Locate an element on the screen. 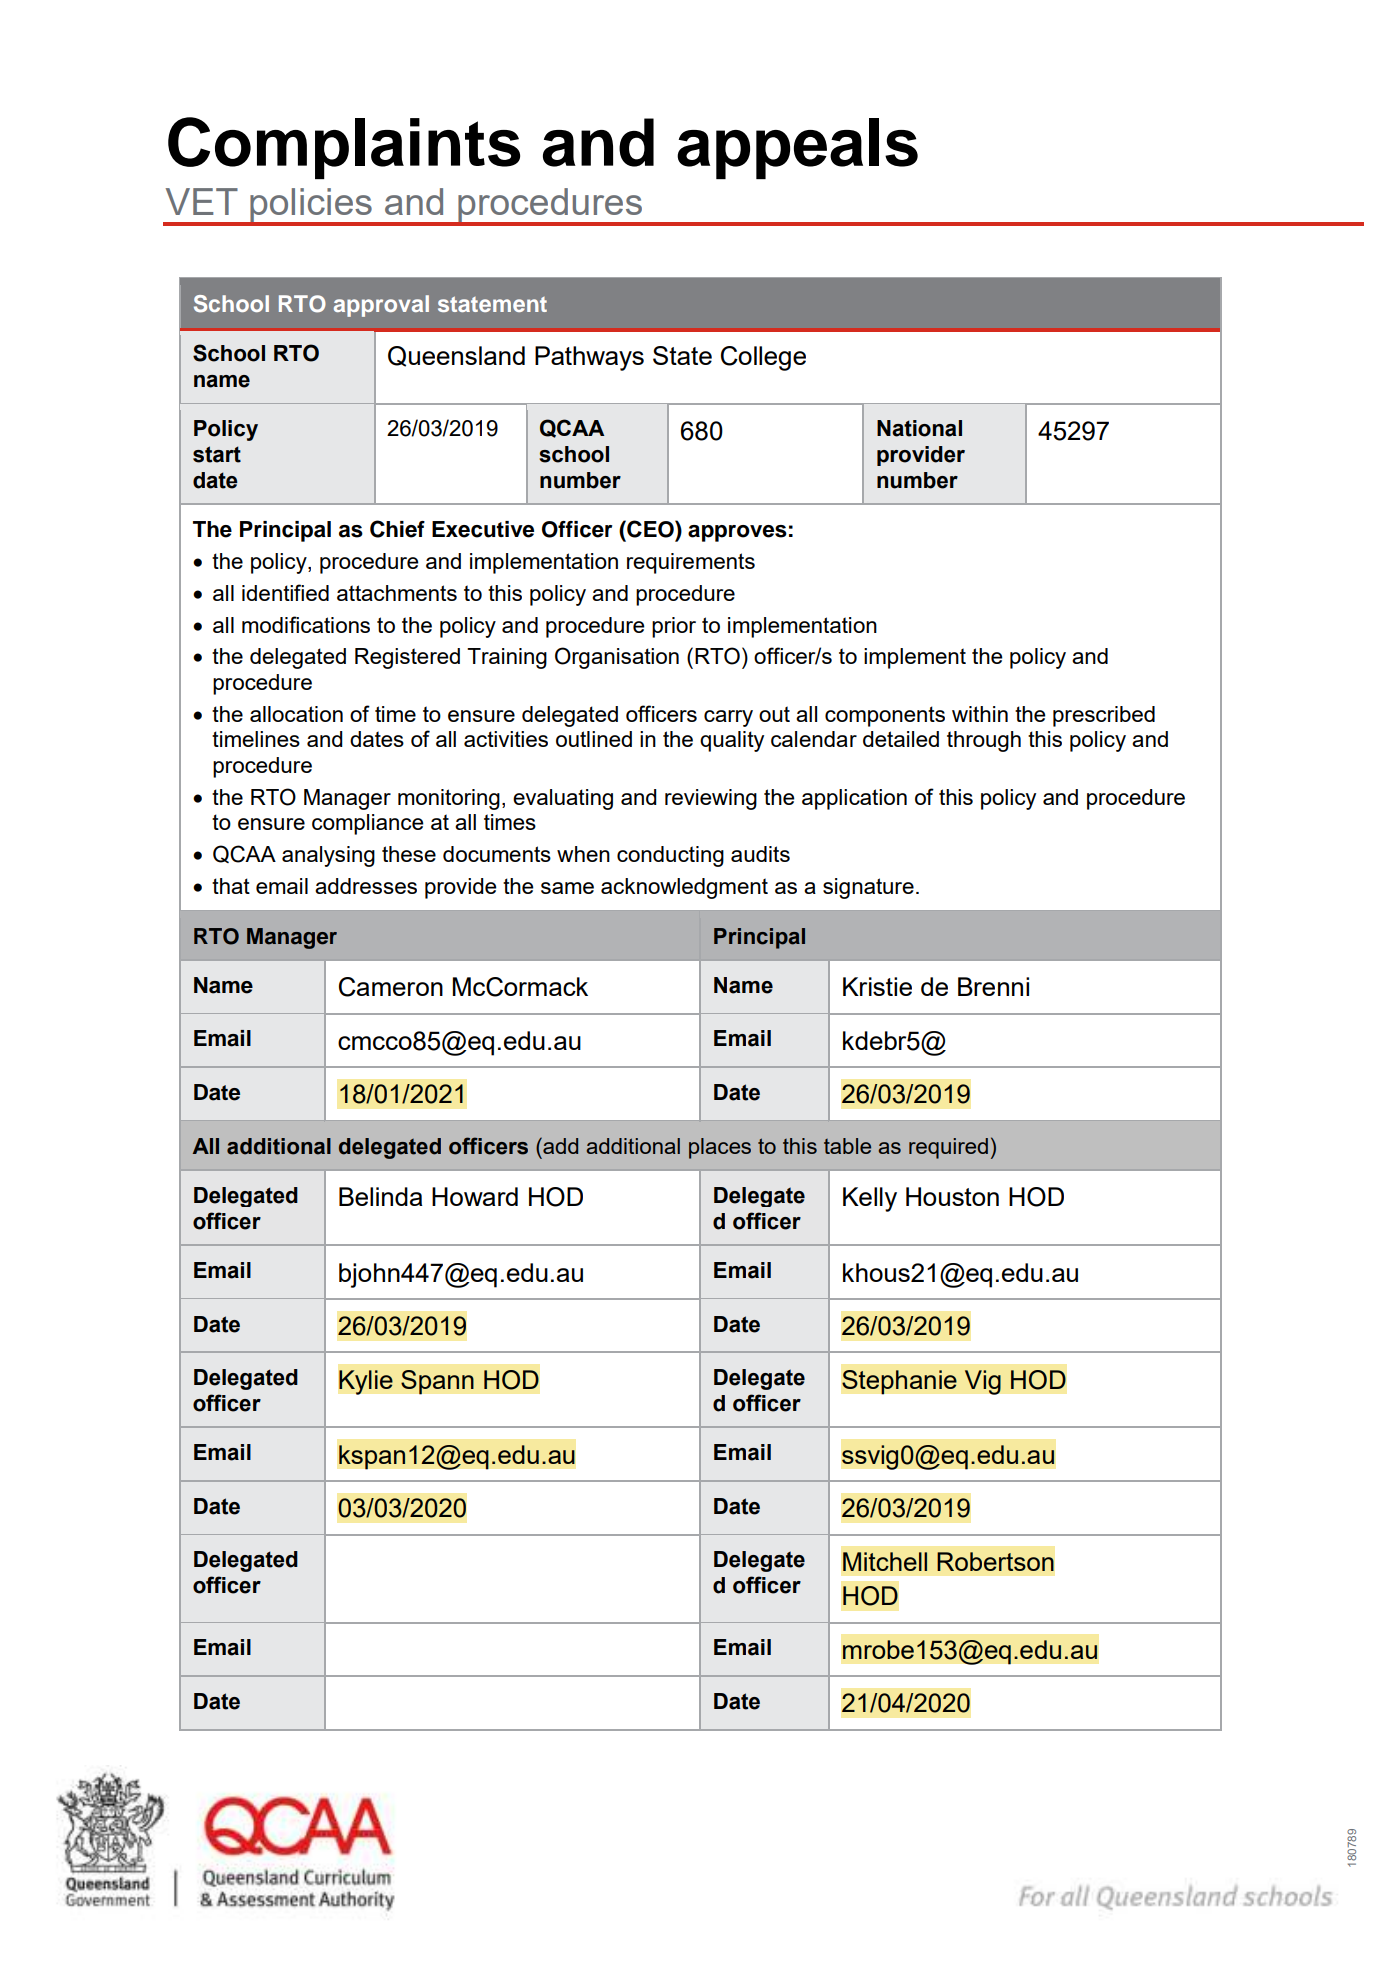 The height and width of the screenshot is (1973, 1395). Complaints is located at coordinates (344, 148).
